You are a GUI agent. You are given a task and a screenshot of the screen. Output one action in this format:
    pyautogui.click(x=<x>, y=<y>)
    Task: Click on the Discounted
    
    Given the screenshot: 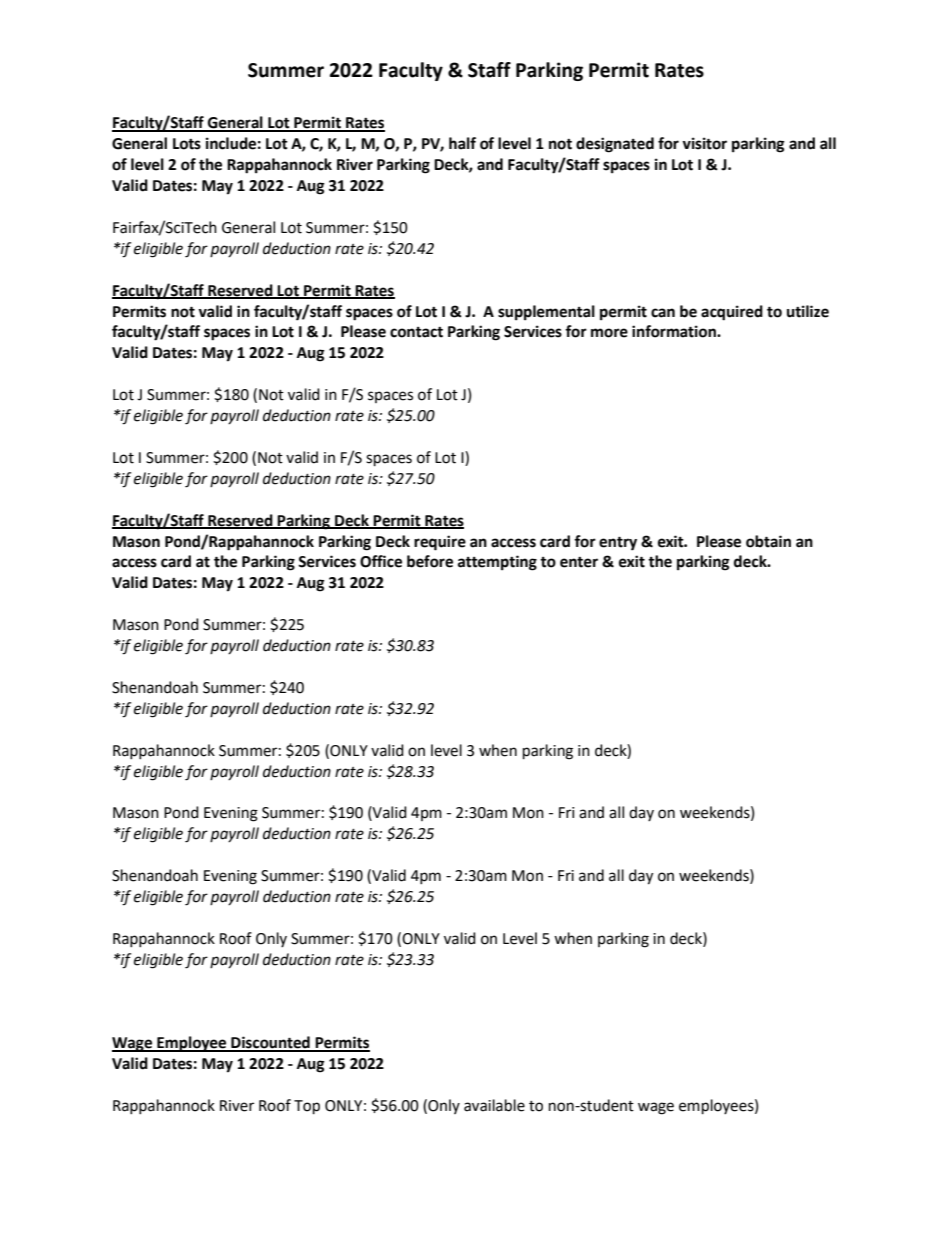 What is the action you would take?
    pyautogui.click(x=270, y=1043)
